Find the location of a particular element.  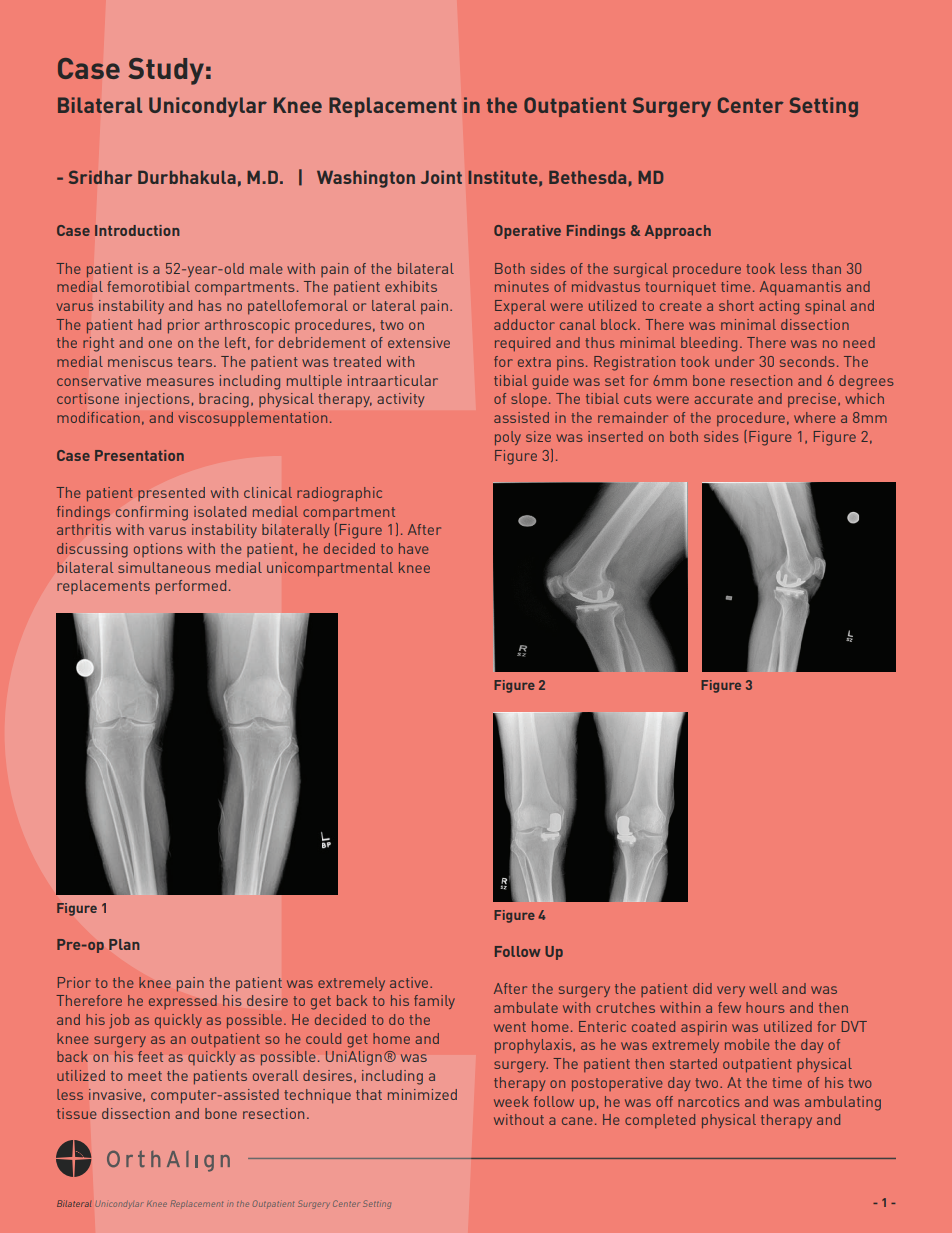

tears is located at coordinates (195, 362).
